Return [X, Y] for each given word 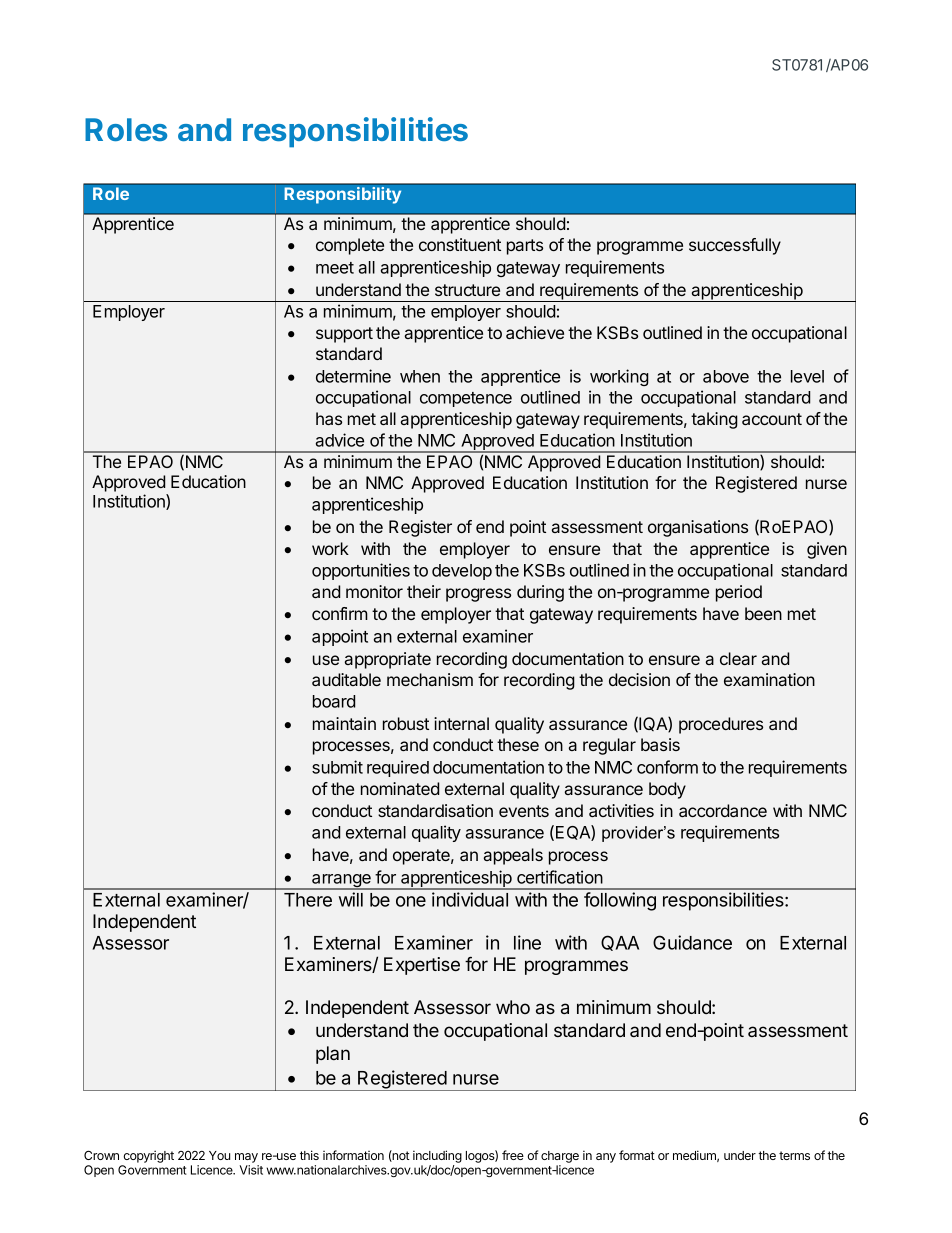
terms [794, 1155]
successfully [735, 246]
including [437, 1156]
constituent [460, 244]
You [219, 1155]
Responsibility [342, 195]
